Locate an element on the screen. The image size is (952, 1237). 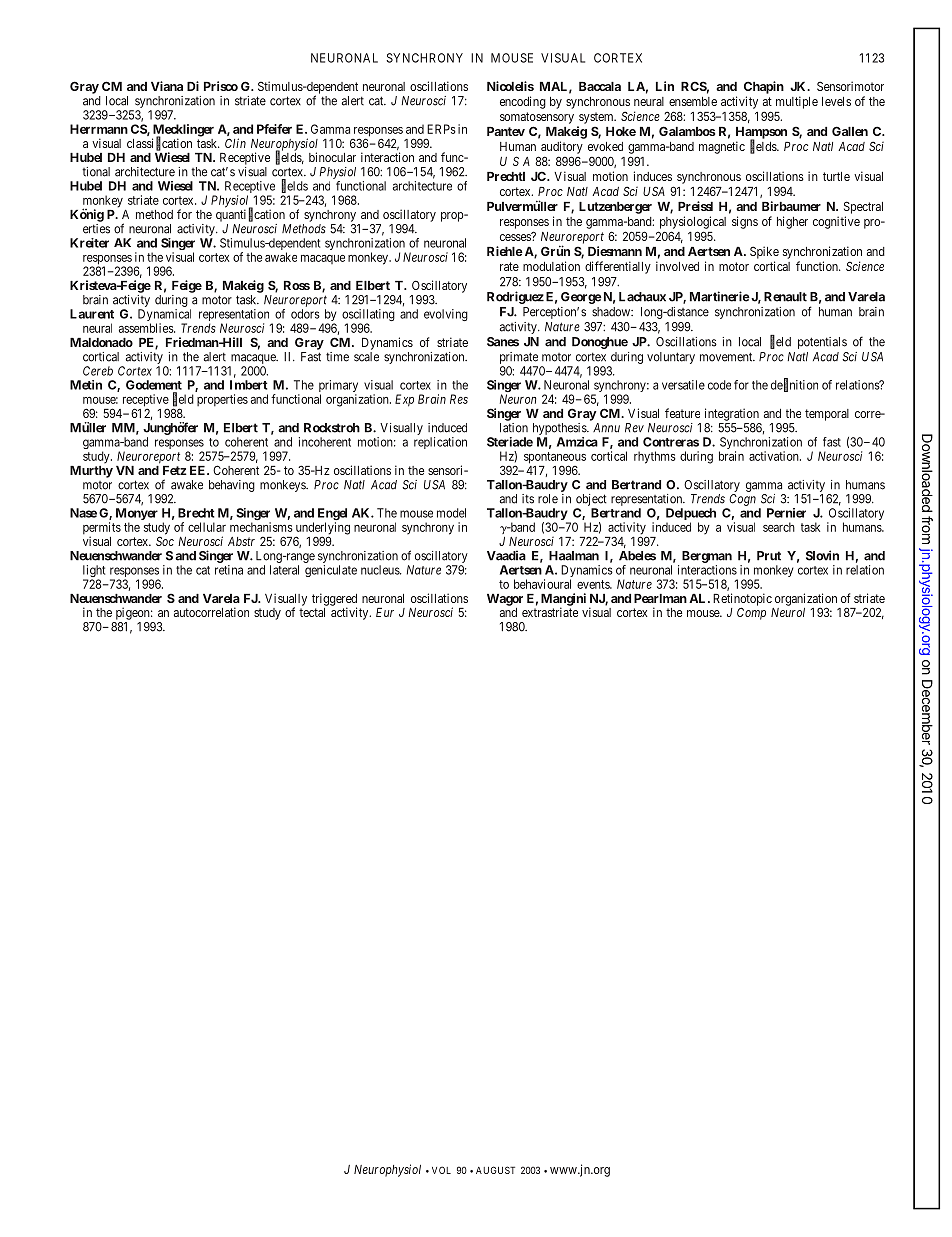
classification is located at coordinates (159, 143).
